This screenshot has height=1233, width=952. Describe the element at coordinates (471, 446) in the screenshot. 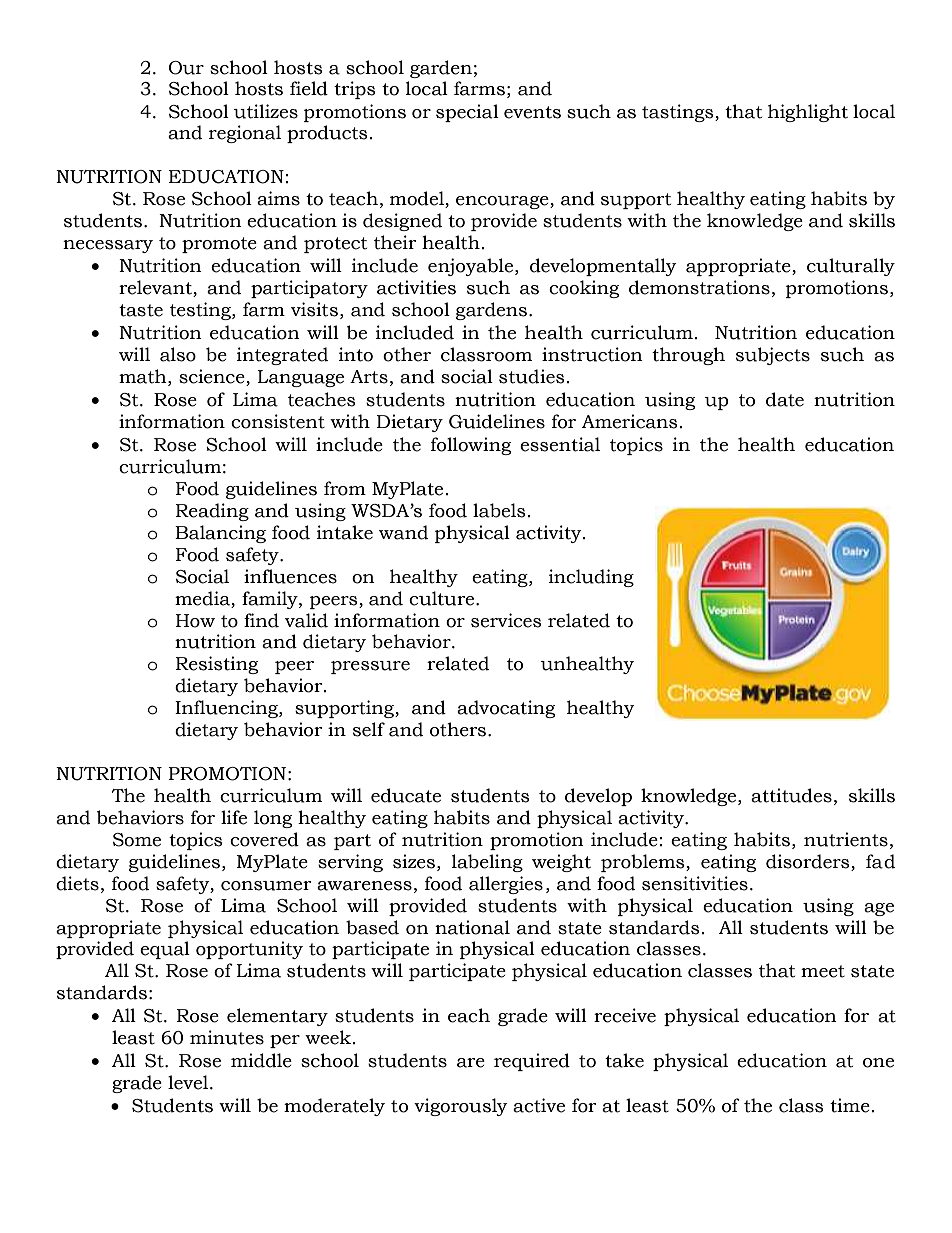

I see `following` at that location.
